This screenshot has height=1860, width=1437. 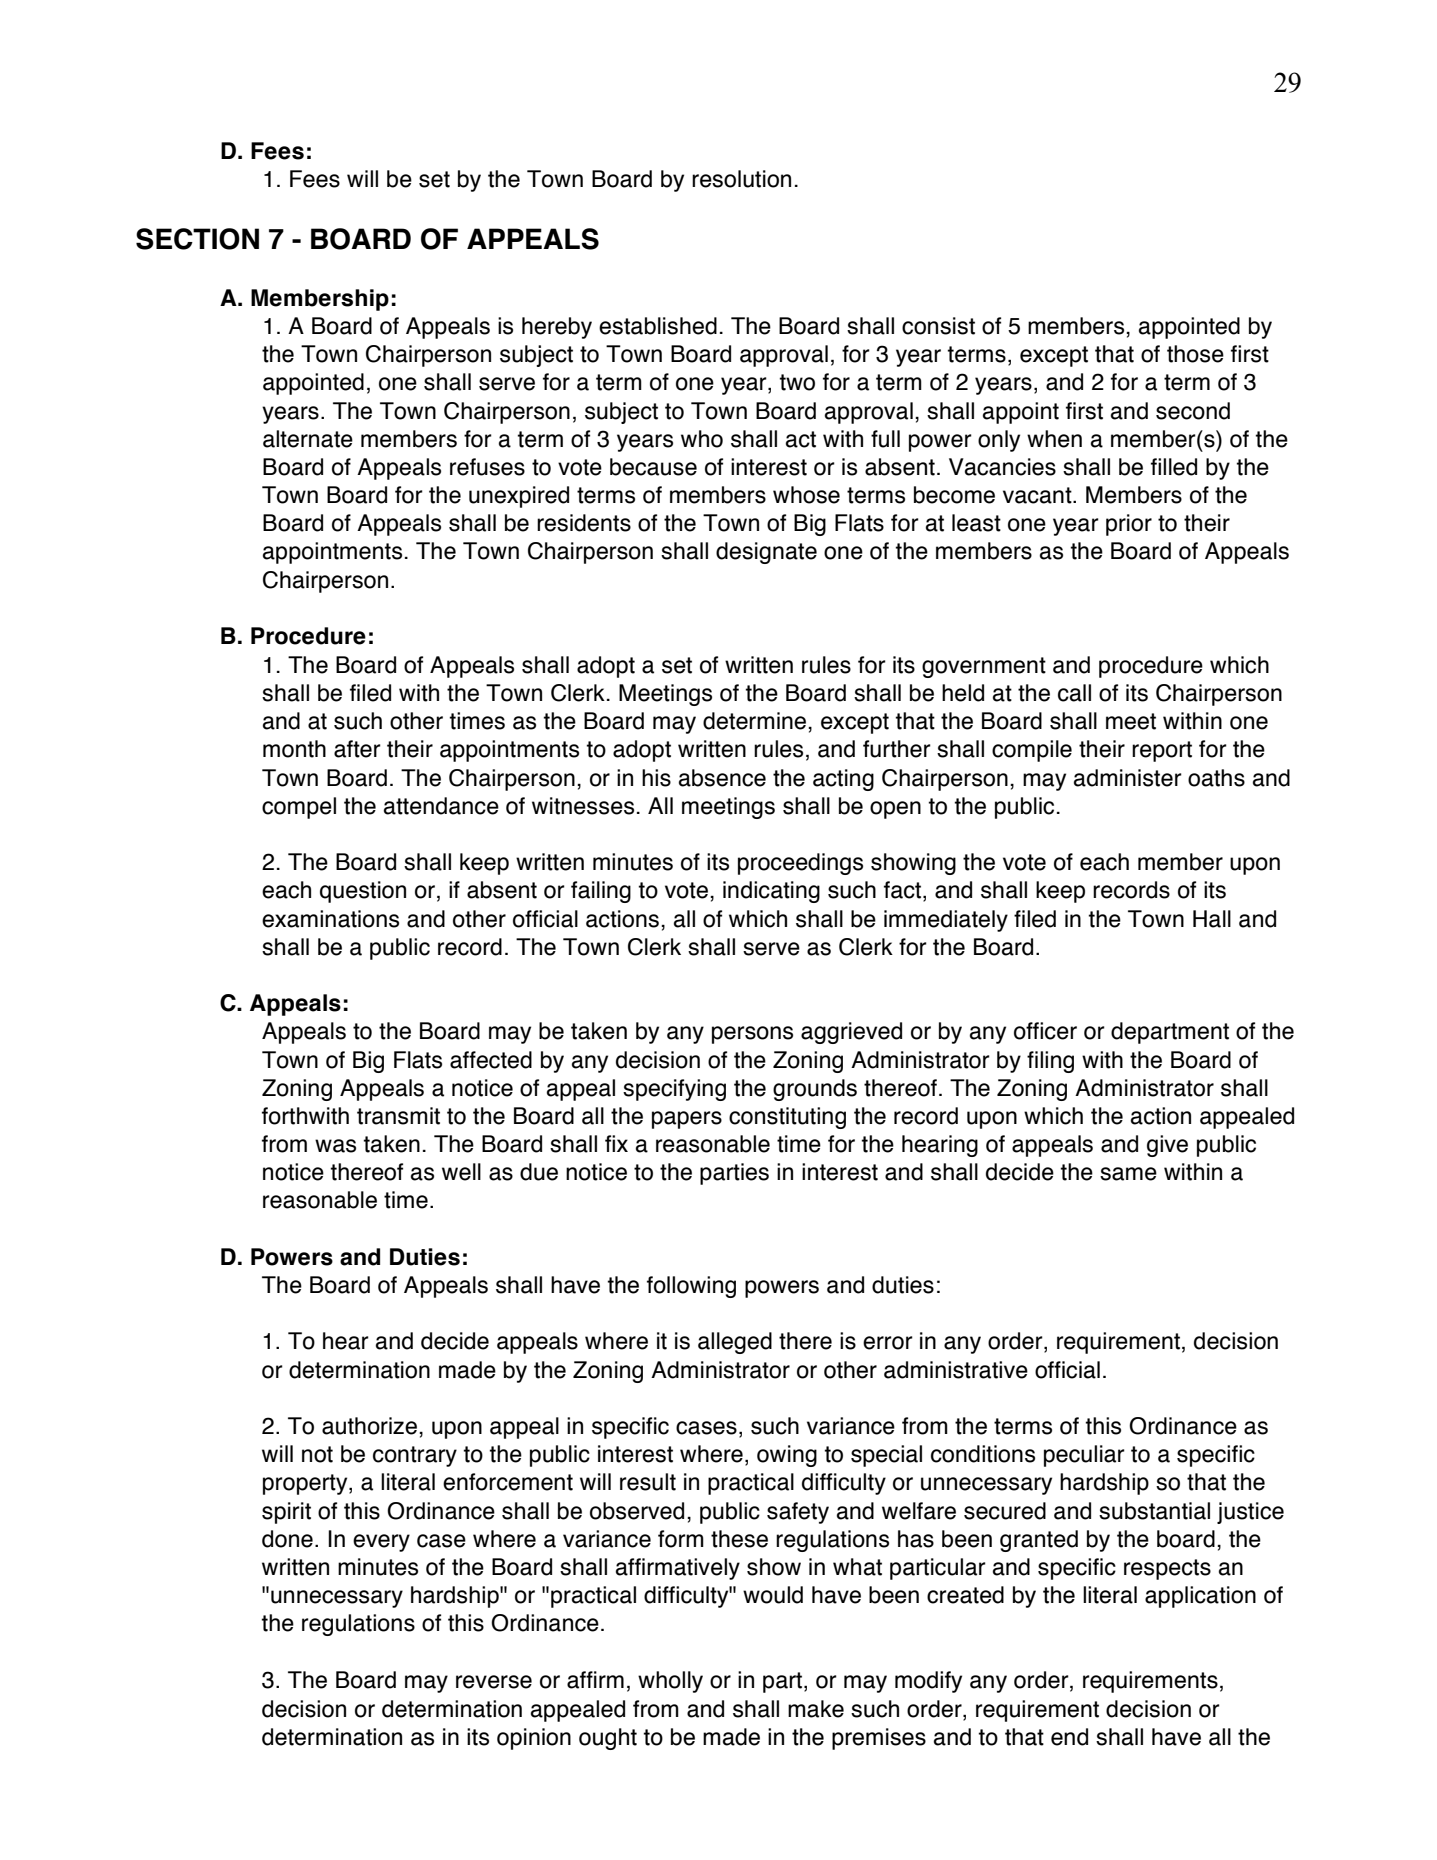 What do you see at coordinates (1195, 354) in the screenshot?
I see `those` at bounding box center [1195, 354].
